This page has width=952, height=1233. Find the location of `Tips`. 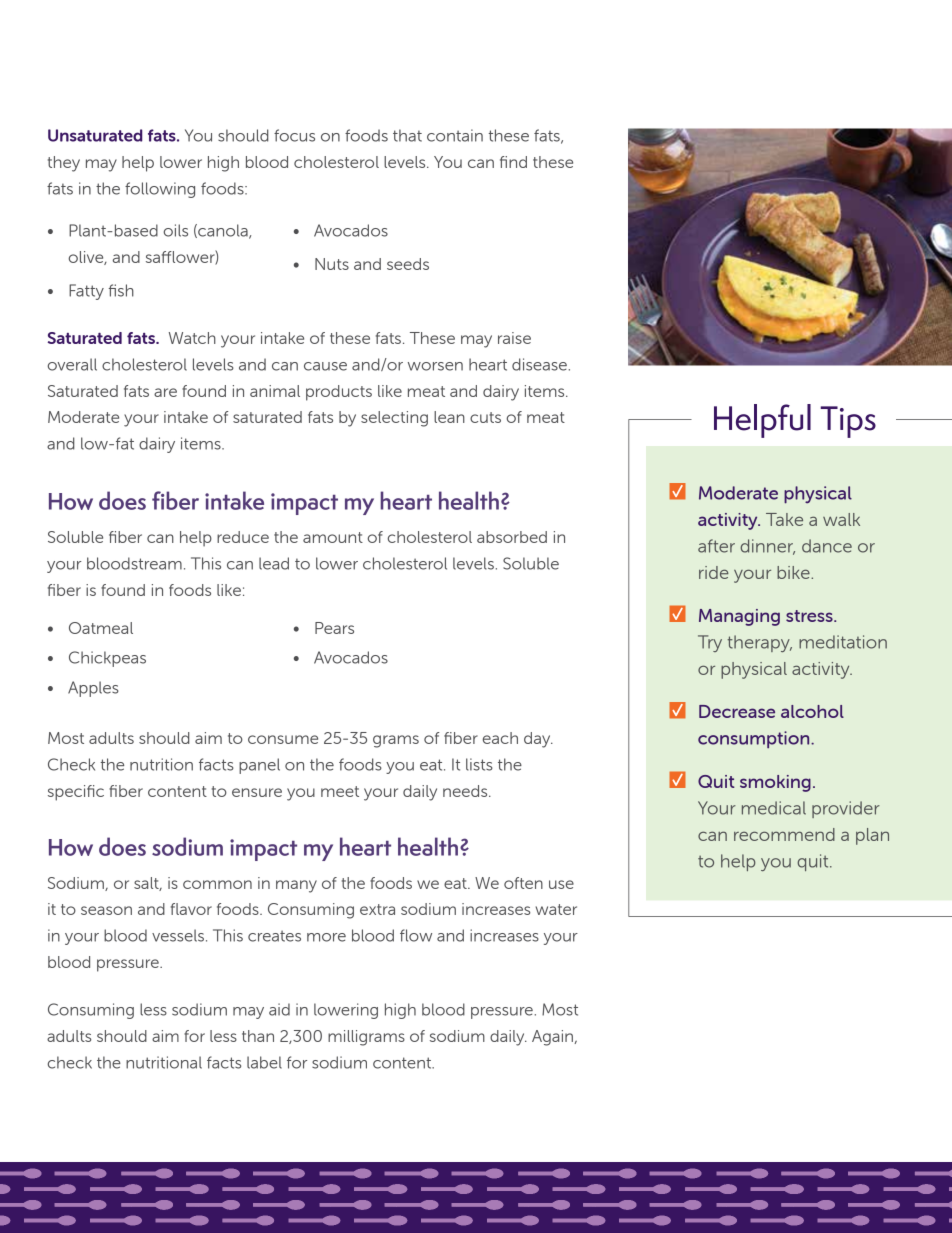

Tips is located at coordinates (848, 422).
